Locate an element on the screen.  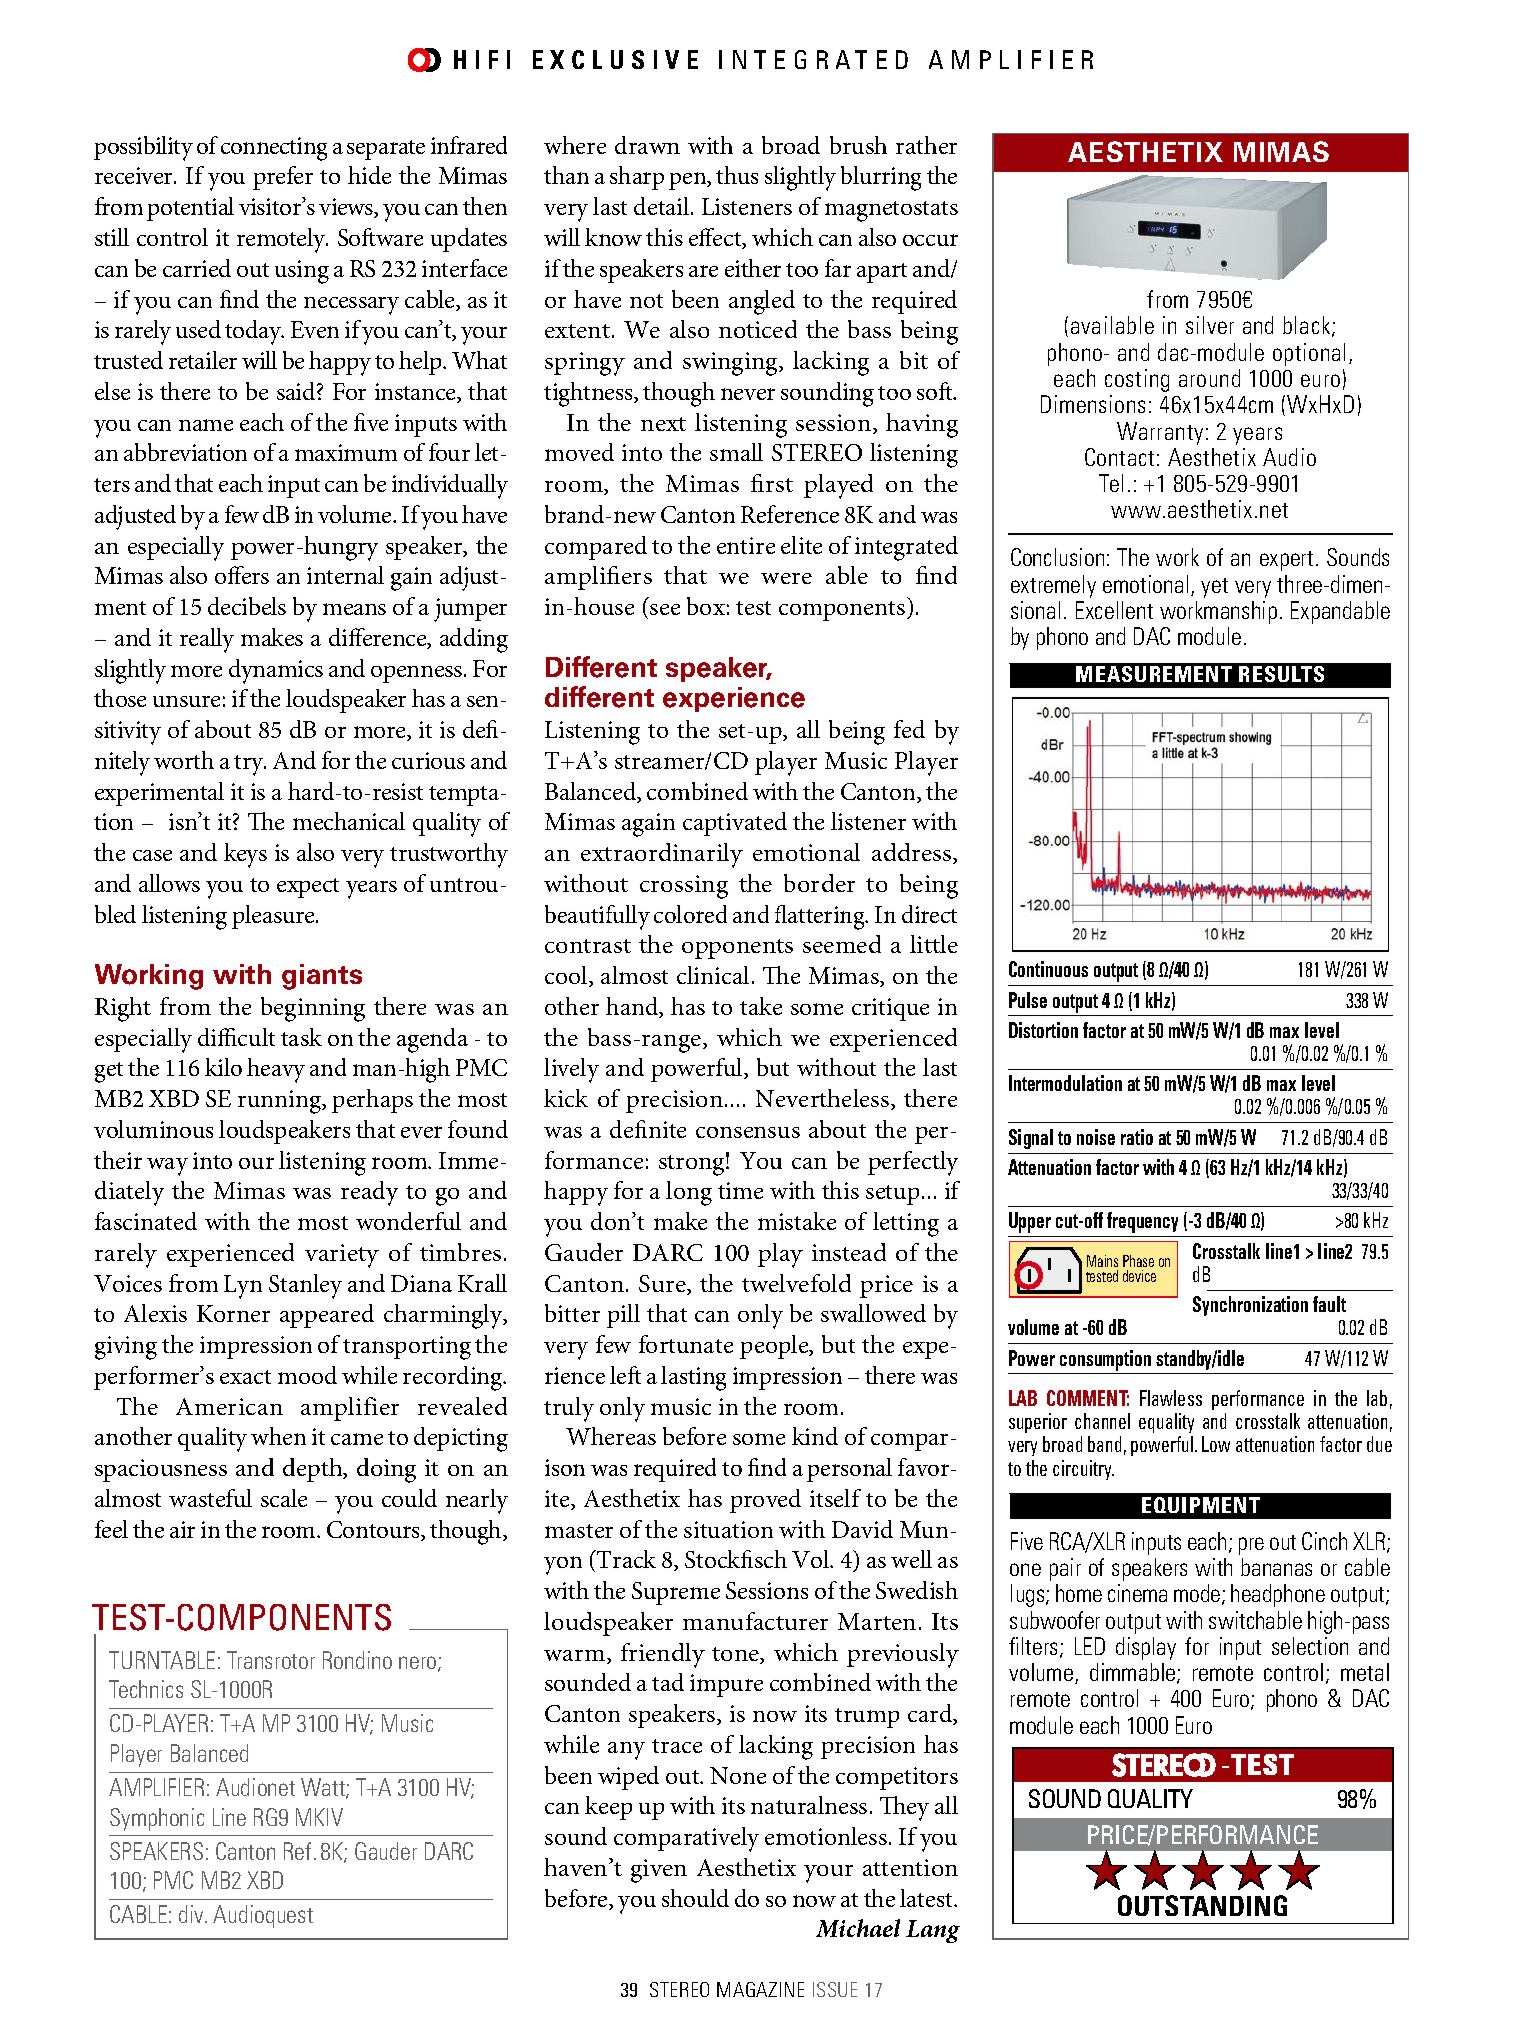
prefer is located at coordinates (283, 178).
